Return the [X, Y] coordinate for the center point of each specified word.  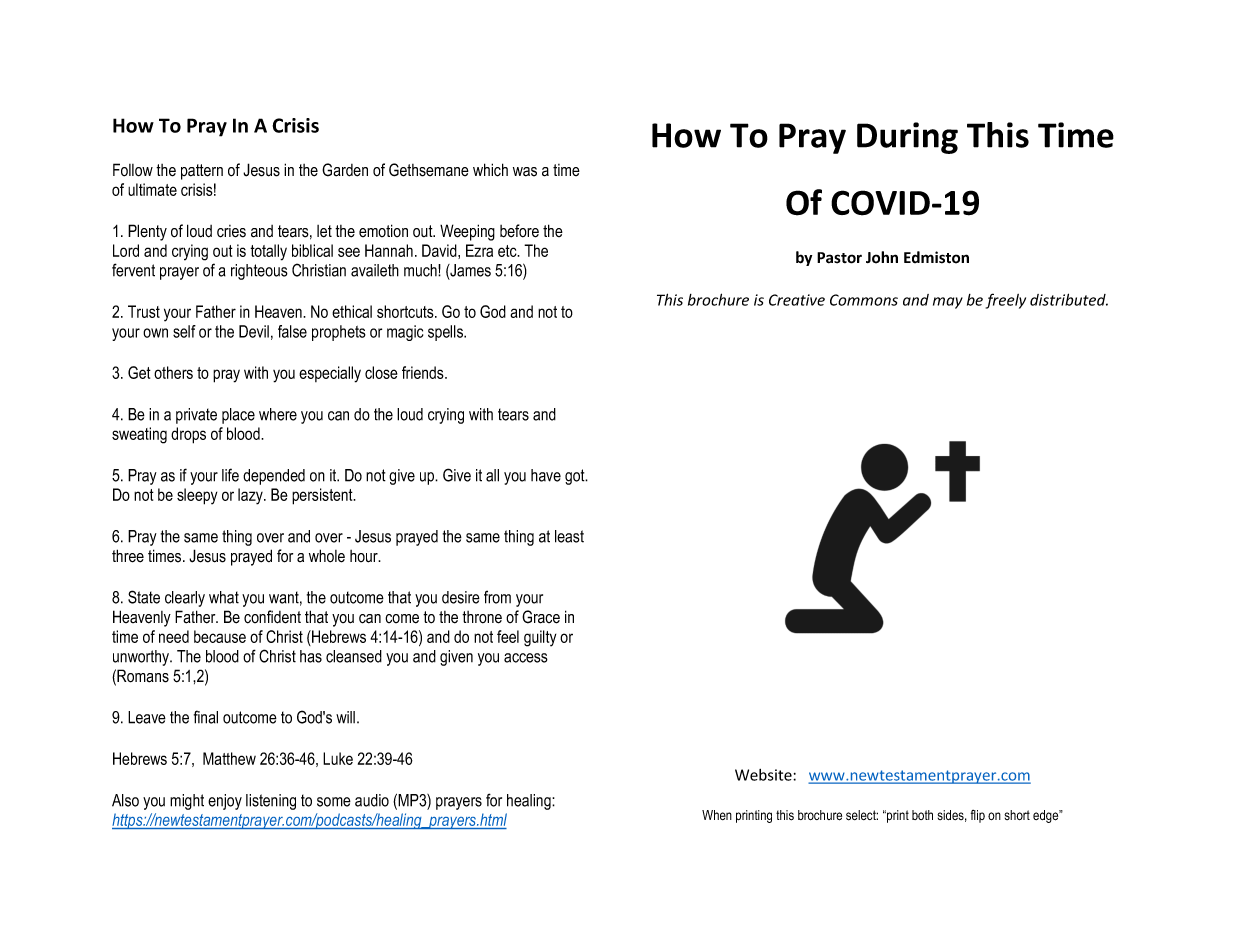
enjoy [225, 802]
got [576, 477]
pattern [202, 172]
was [525, 172]
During [907, 138]
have [546, 475]
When [717, 815]
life [230, 475]
